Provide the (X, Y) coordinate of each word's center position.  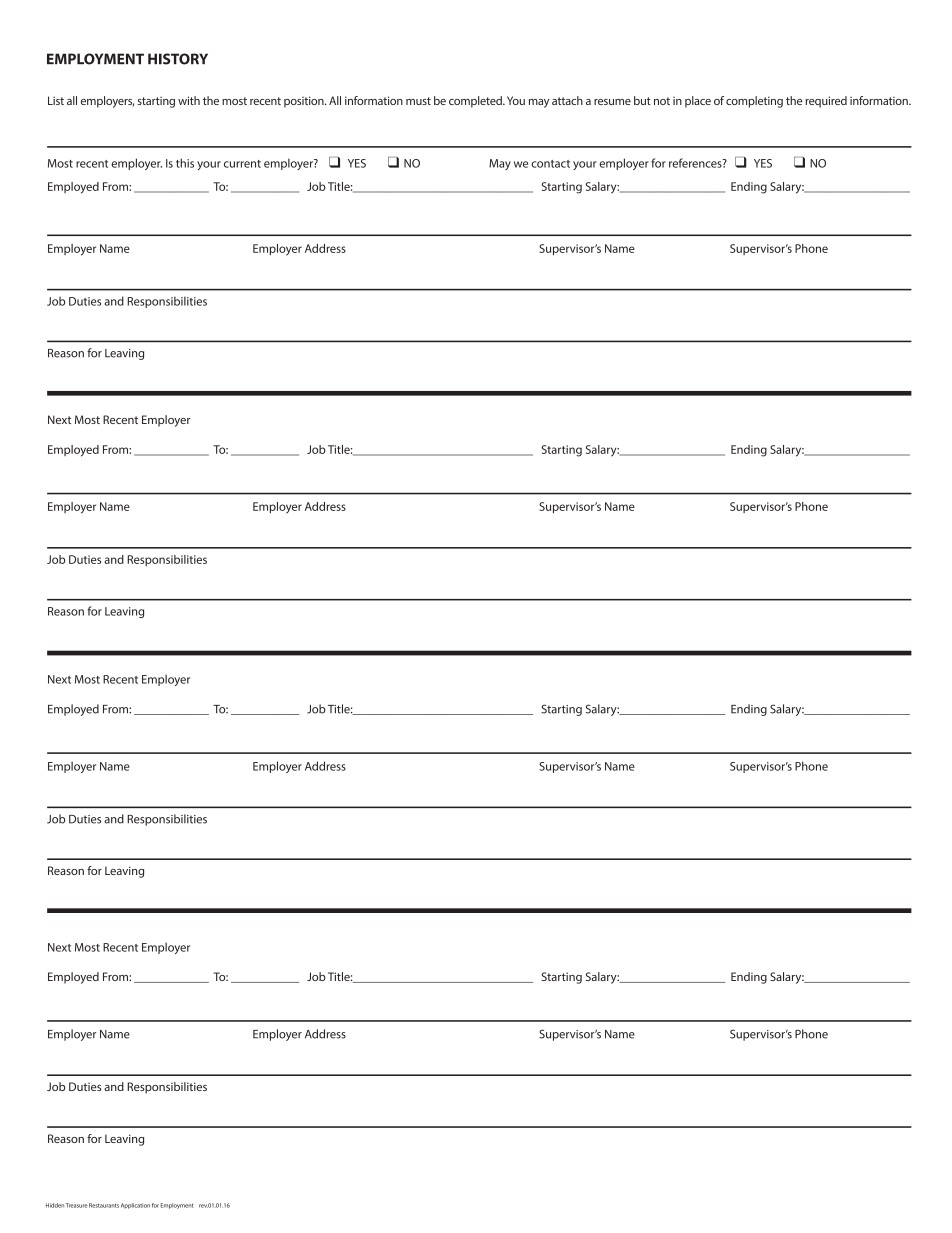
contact (550, 164)
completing (754, 102)
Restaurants (104, 1205)
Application (135, 1206)
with (189, 100)
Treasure (77, 1205)
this (185, 163)
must (418, 101)
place (698, 102)
